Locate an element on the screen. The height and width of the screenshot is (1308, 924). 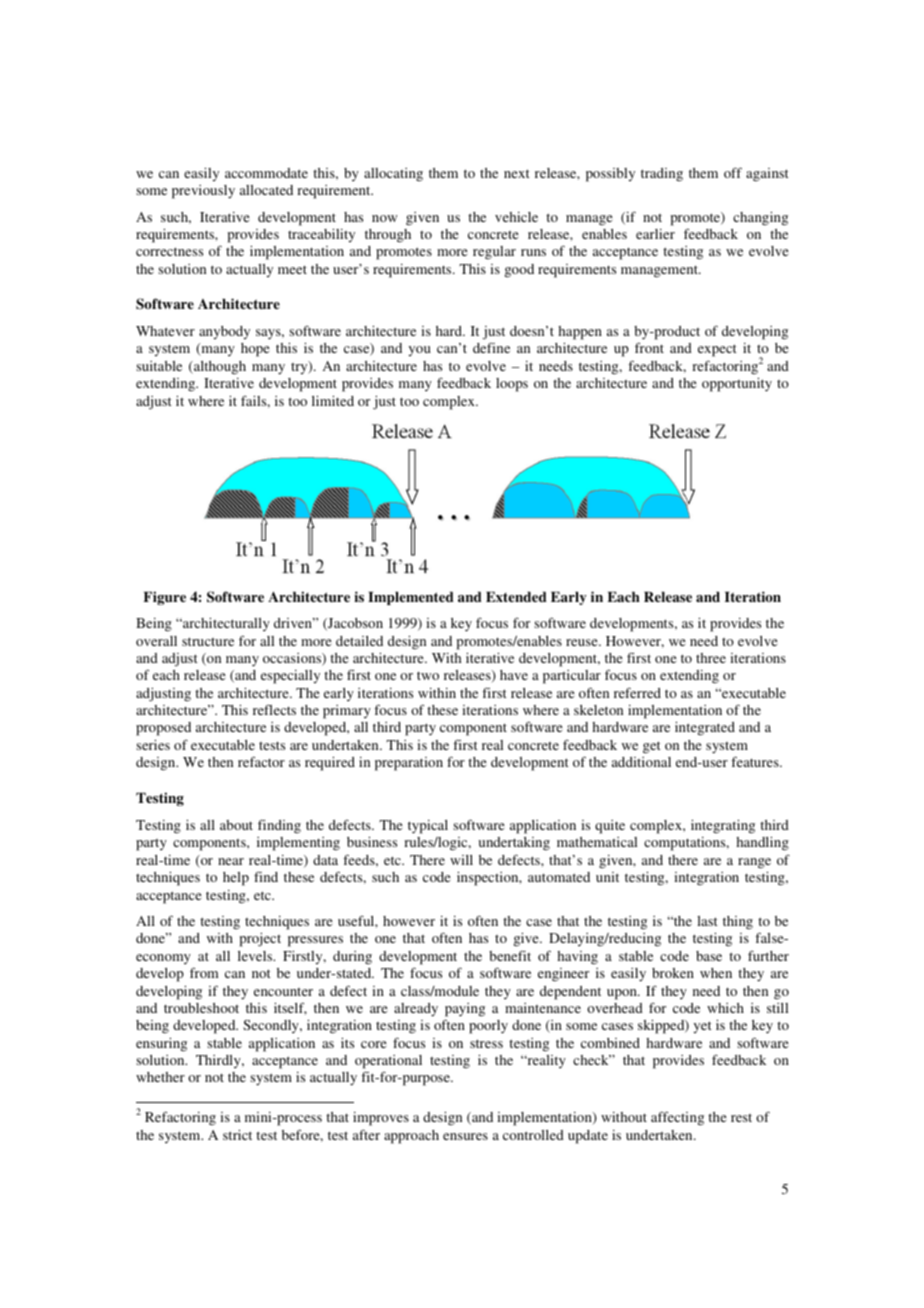
although is located at coordinates (219, 368).
